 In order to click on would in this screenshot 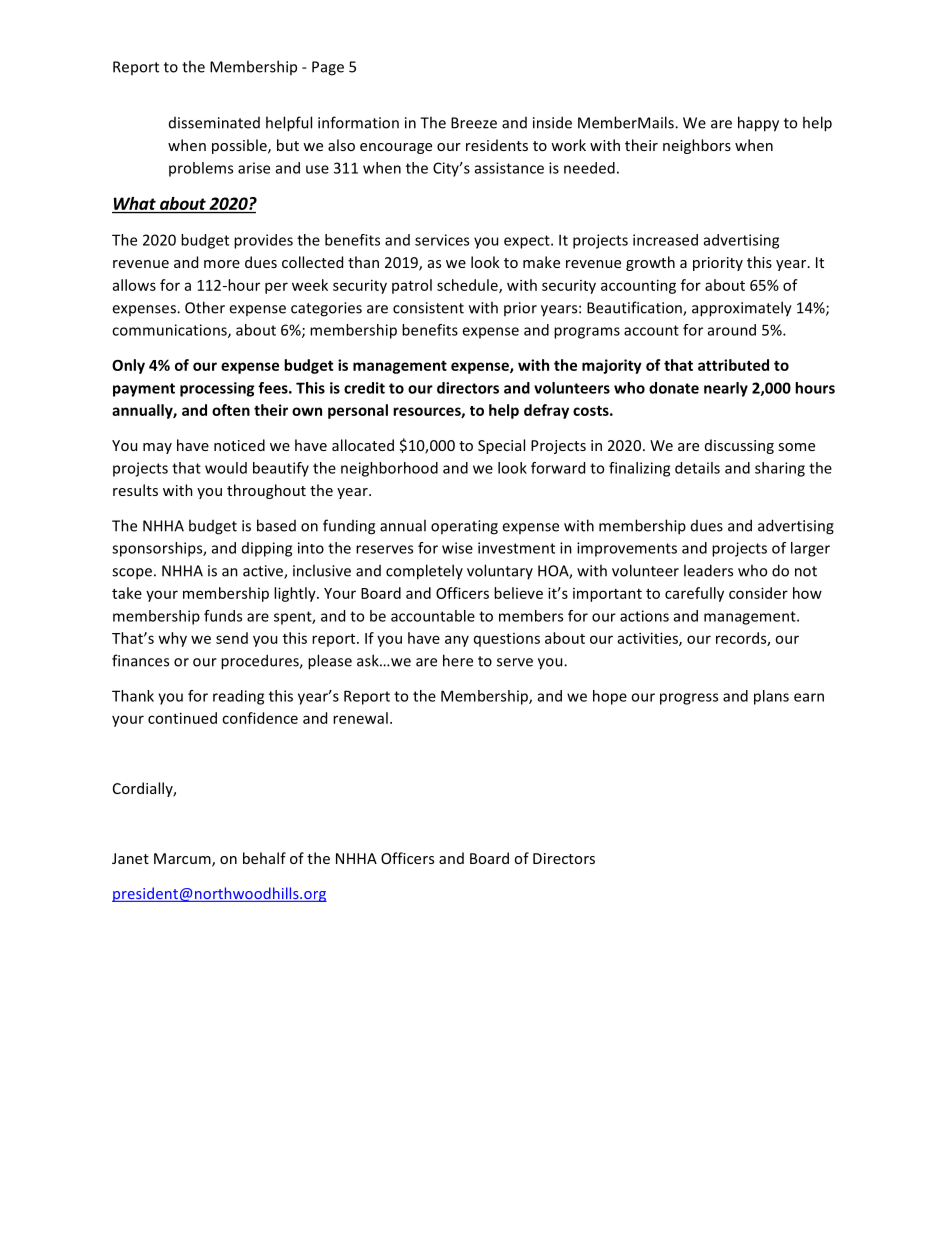, I will do `click(226, 468)`.
